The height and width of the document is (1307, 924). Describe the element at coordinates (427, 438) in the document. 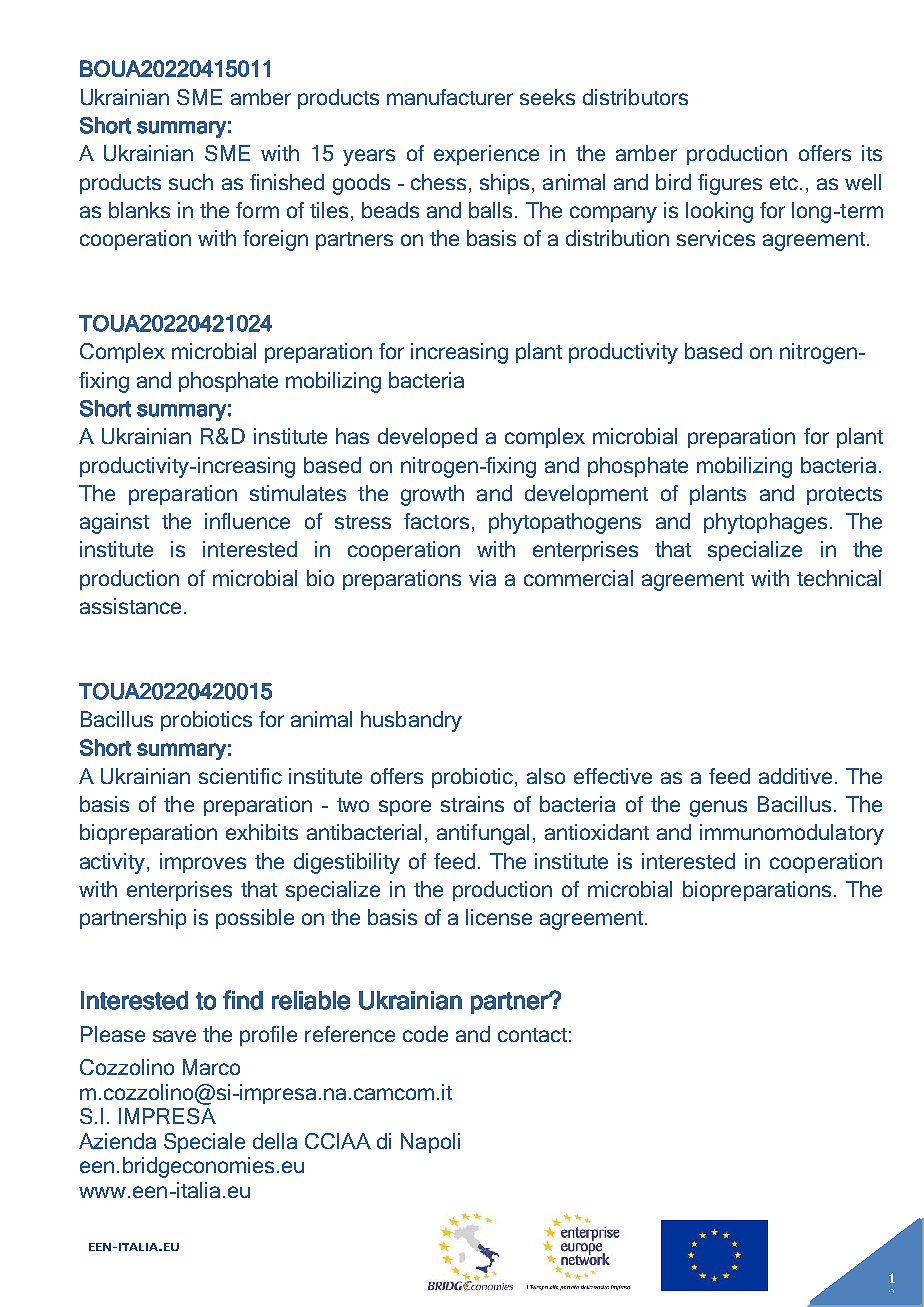

I see `developed` at that location.
